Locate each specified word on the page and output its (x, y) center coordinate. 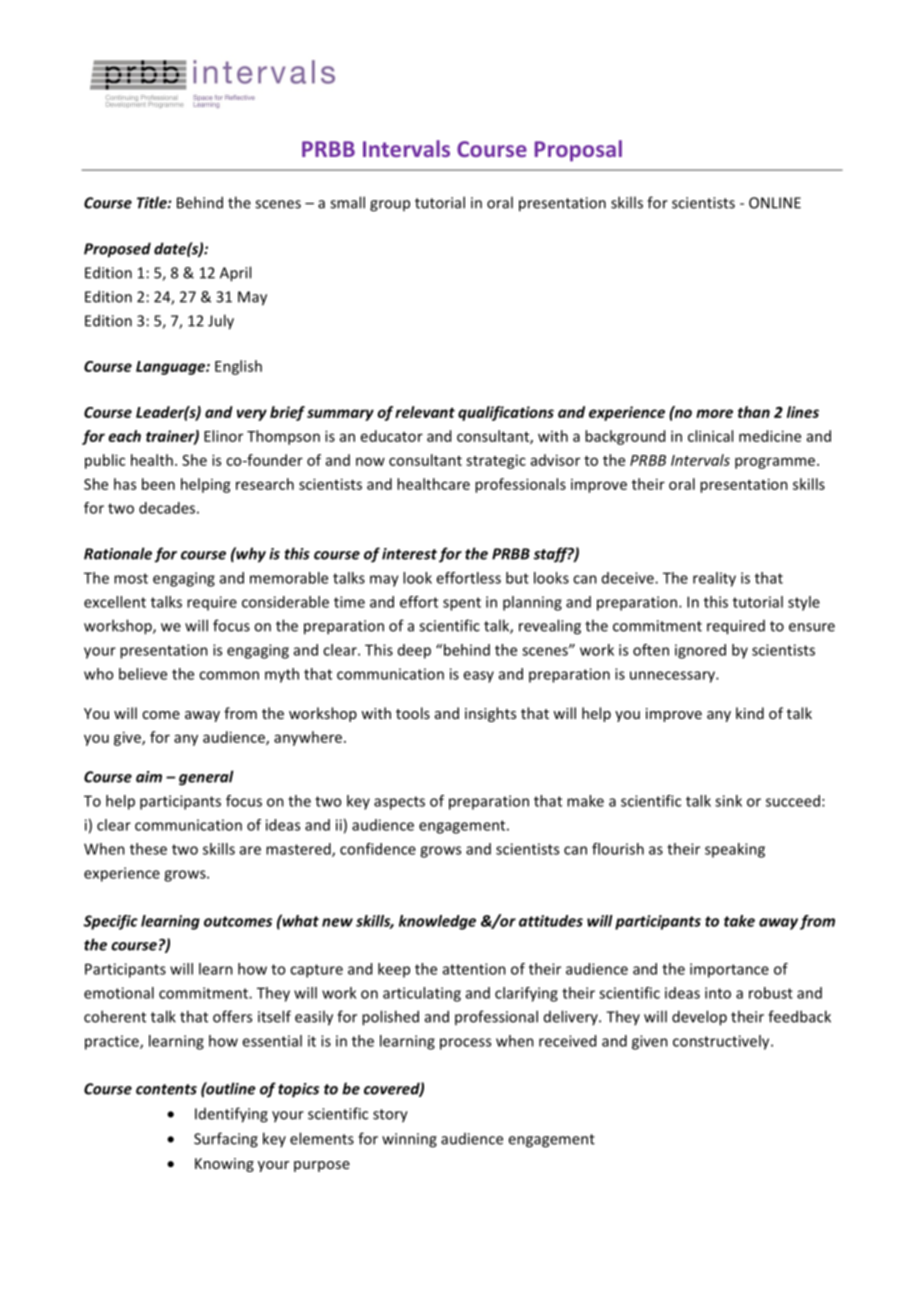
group (390, 206)
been (158, 484)
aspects (399, 803)
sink (728, 801)
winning (409, 1140)
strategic (496, 461)
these (148, 849)
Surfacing (226, 1140)
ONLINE (775, 203)
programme (776, 463)
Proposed (117, 250)
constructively (722, 1042)
